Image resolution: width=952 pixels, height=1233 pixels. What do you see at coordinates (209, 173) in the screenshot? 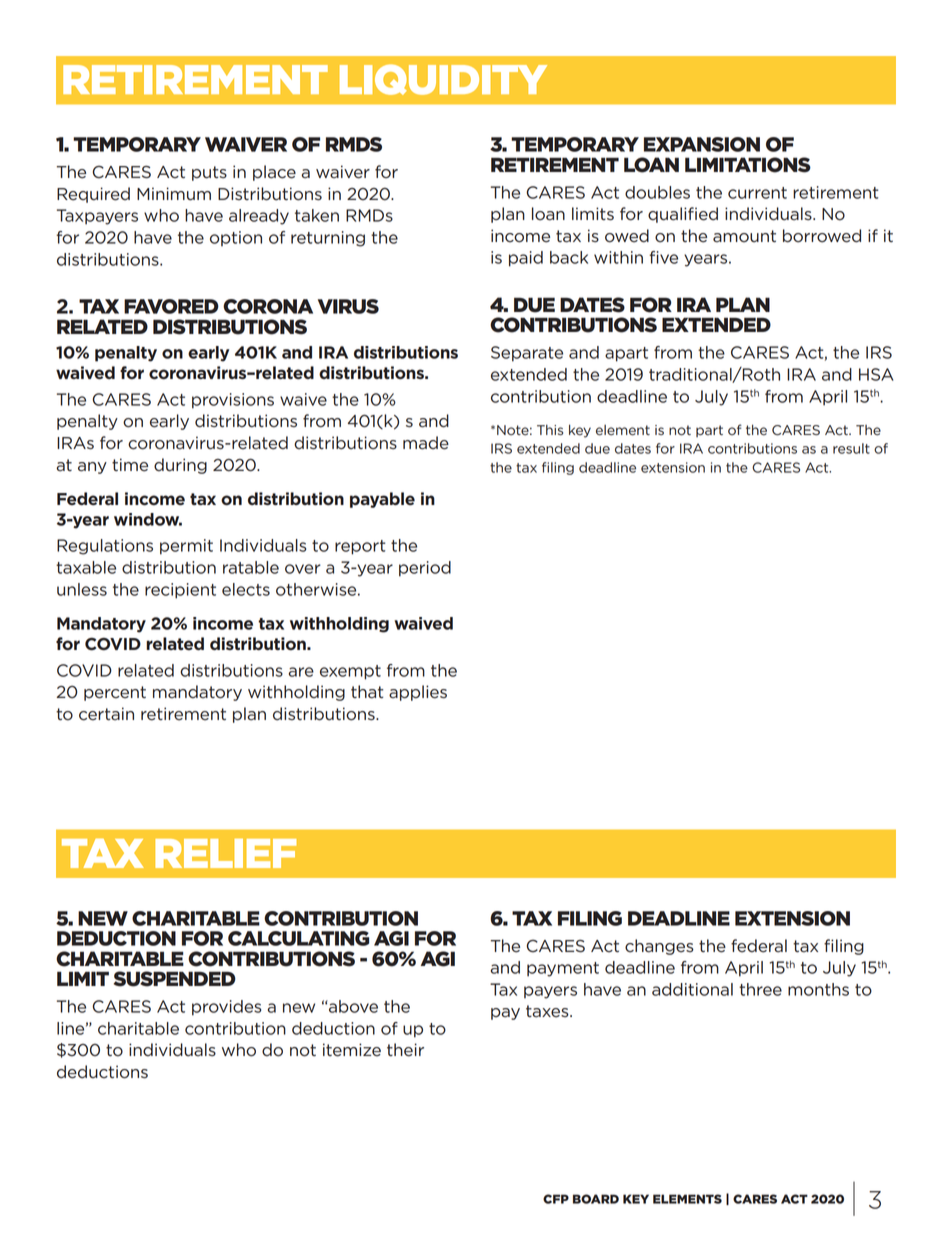
I see `puts` at bounding box center [209, 173].
